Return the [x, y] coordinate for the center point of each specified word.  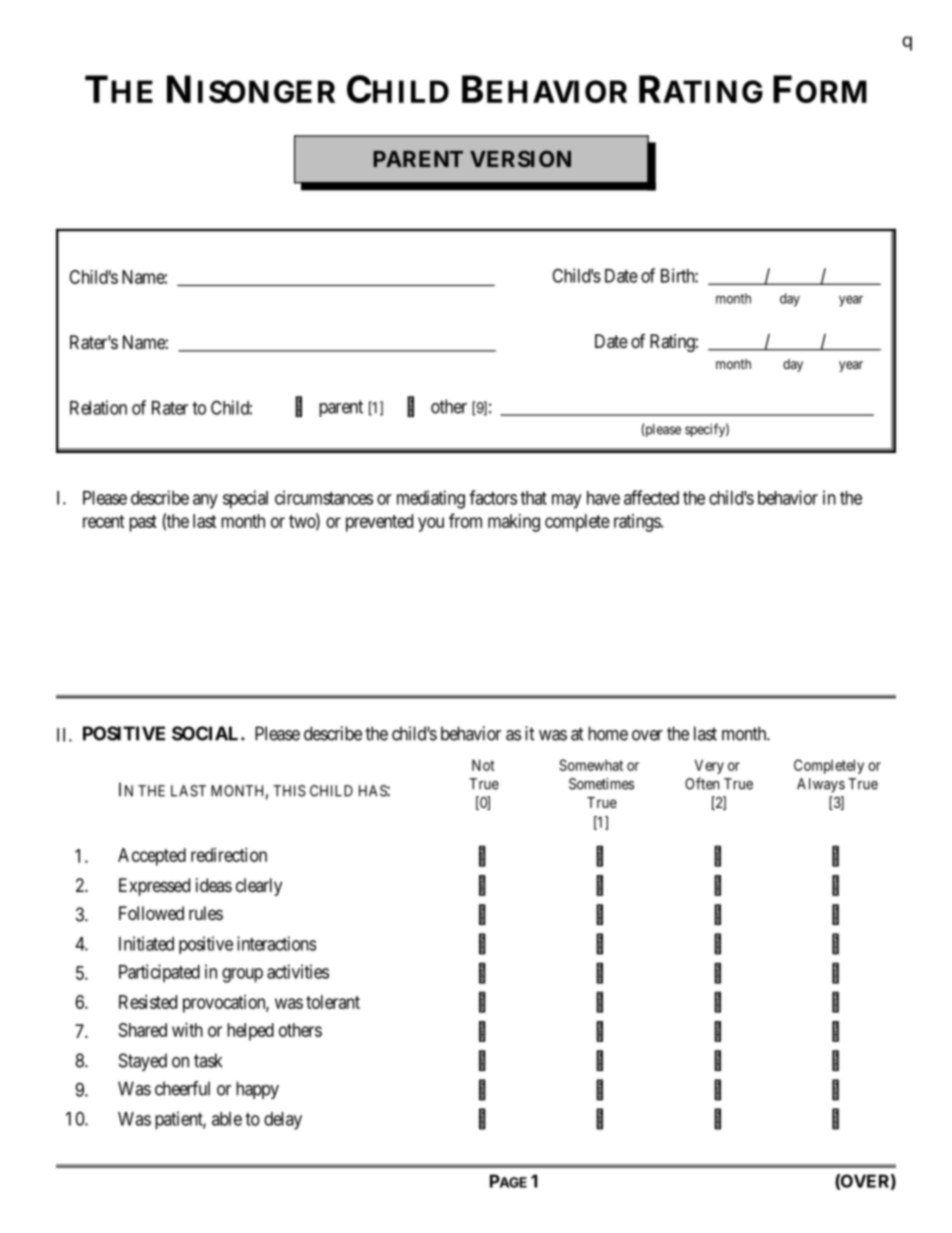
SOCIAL [207, 733]
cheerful [182, 1088]
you [431, 524]
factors [493, 497]
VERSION [520, 158]
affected [651, 497]
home [608, 733]
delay [283, 1121]
